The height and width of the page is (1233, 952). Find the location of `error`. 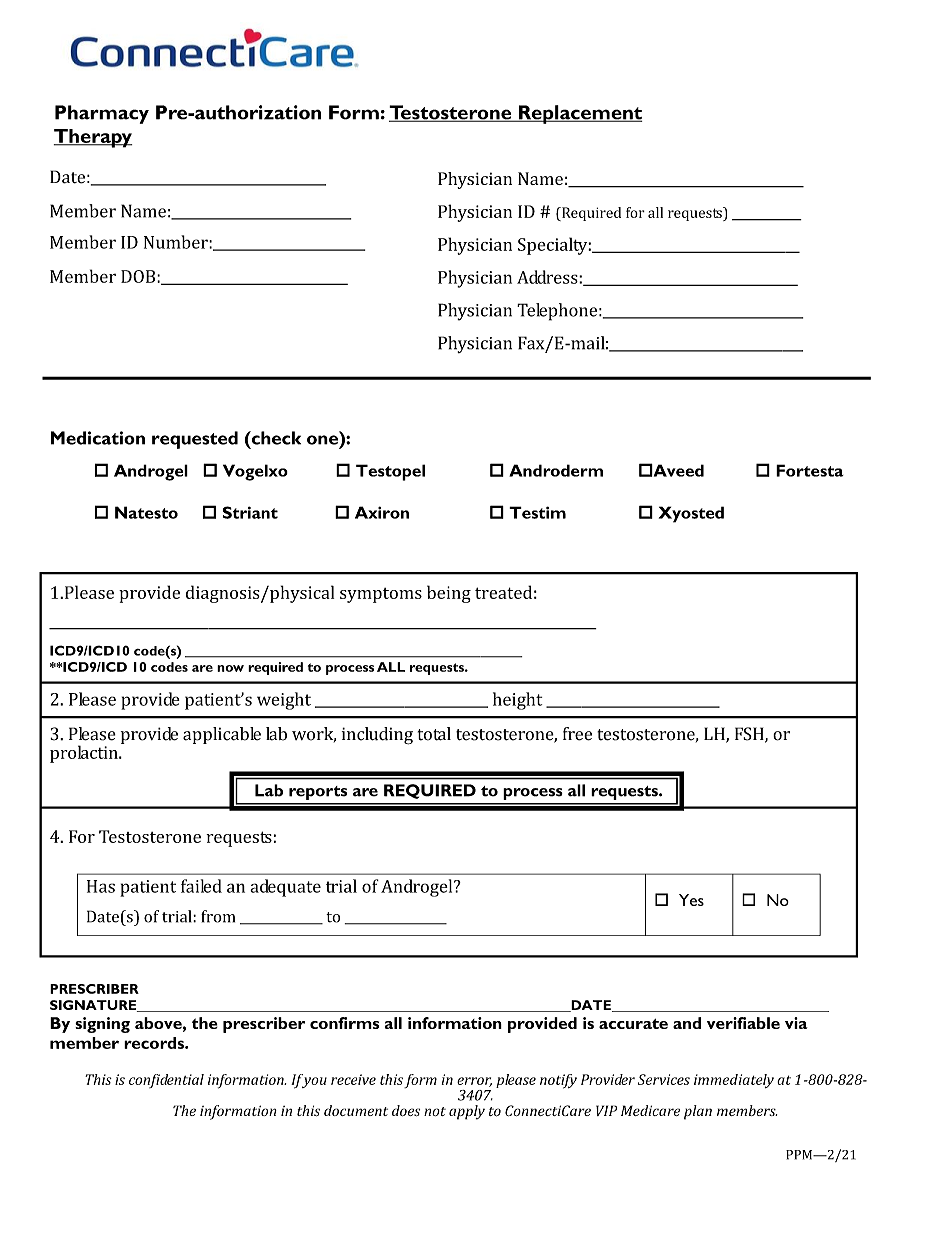

error is located at coordinates (474, 1082).
